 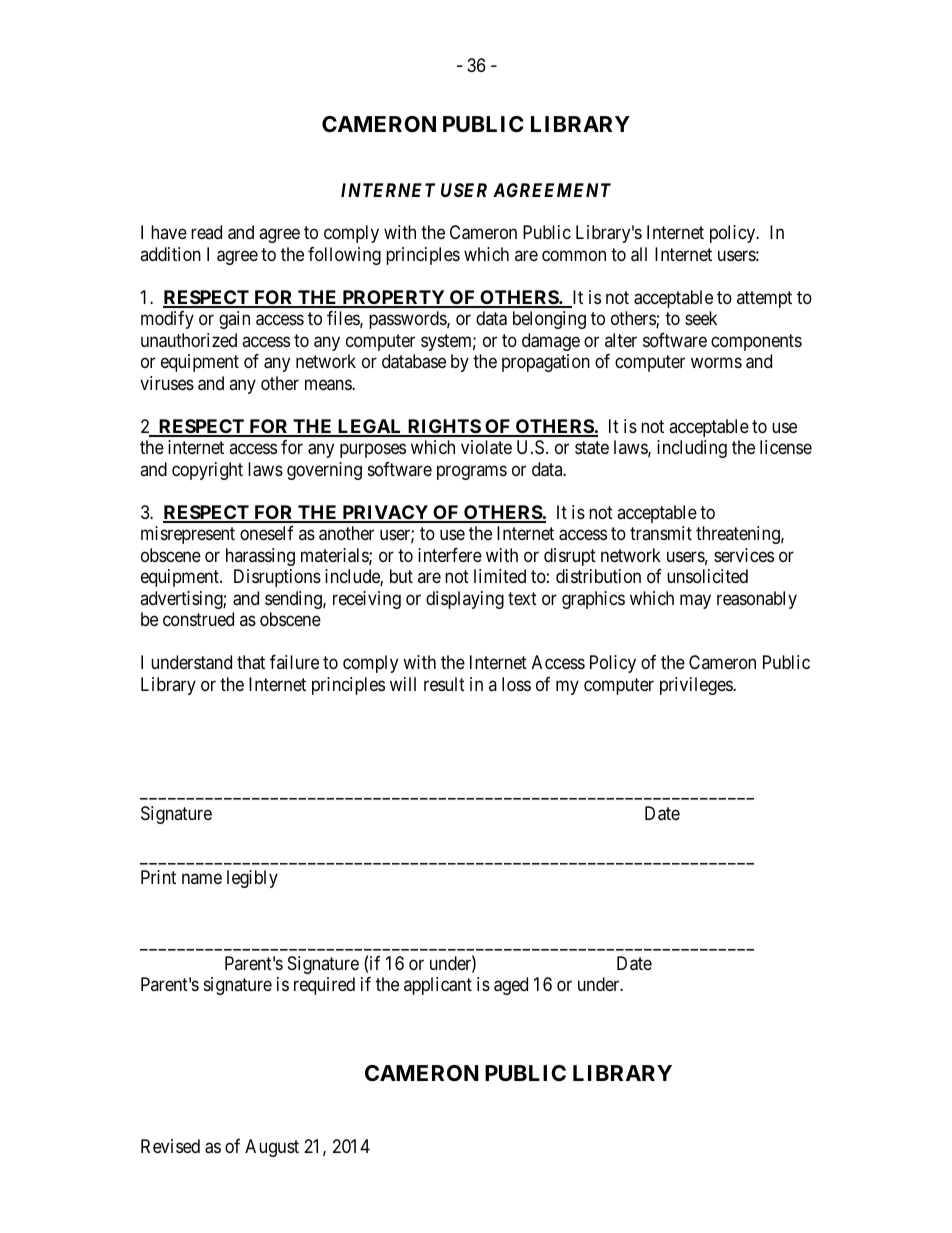 I want to click on harassing, so click(x=260, y=557).
